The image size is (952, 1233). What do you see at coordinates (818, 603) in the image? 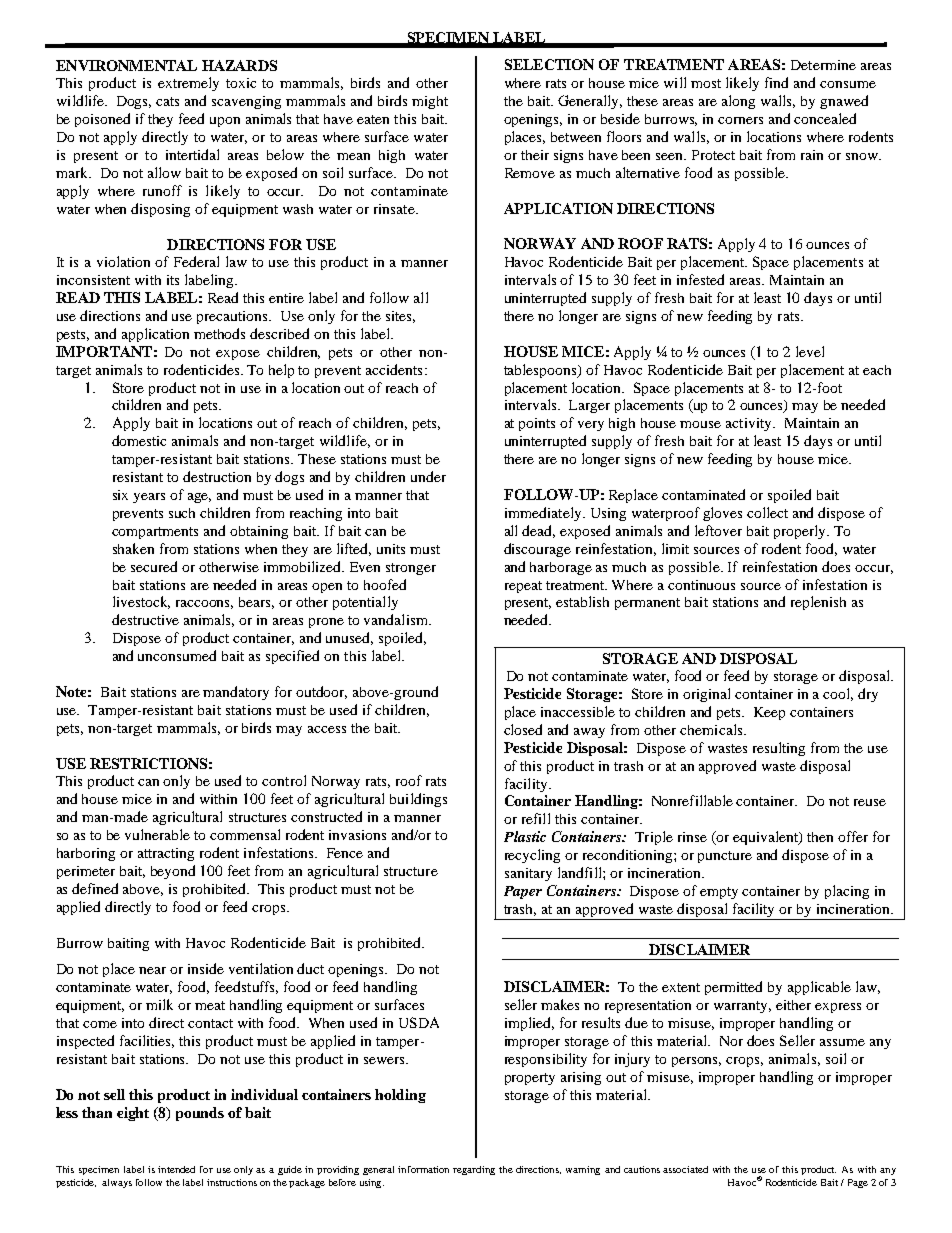
I see `replenish` at bounding box center [818, 603].
